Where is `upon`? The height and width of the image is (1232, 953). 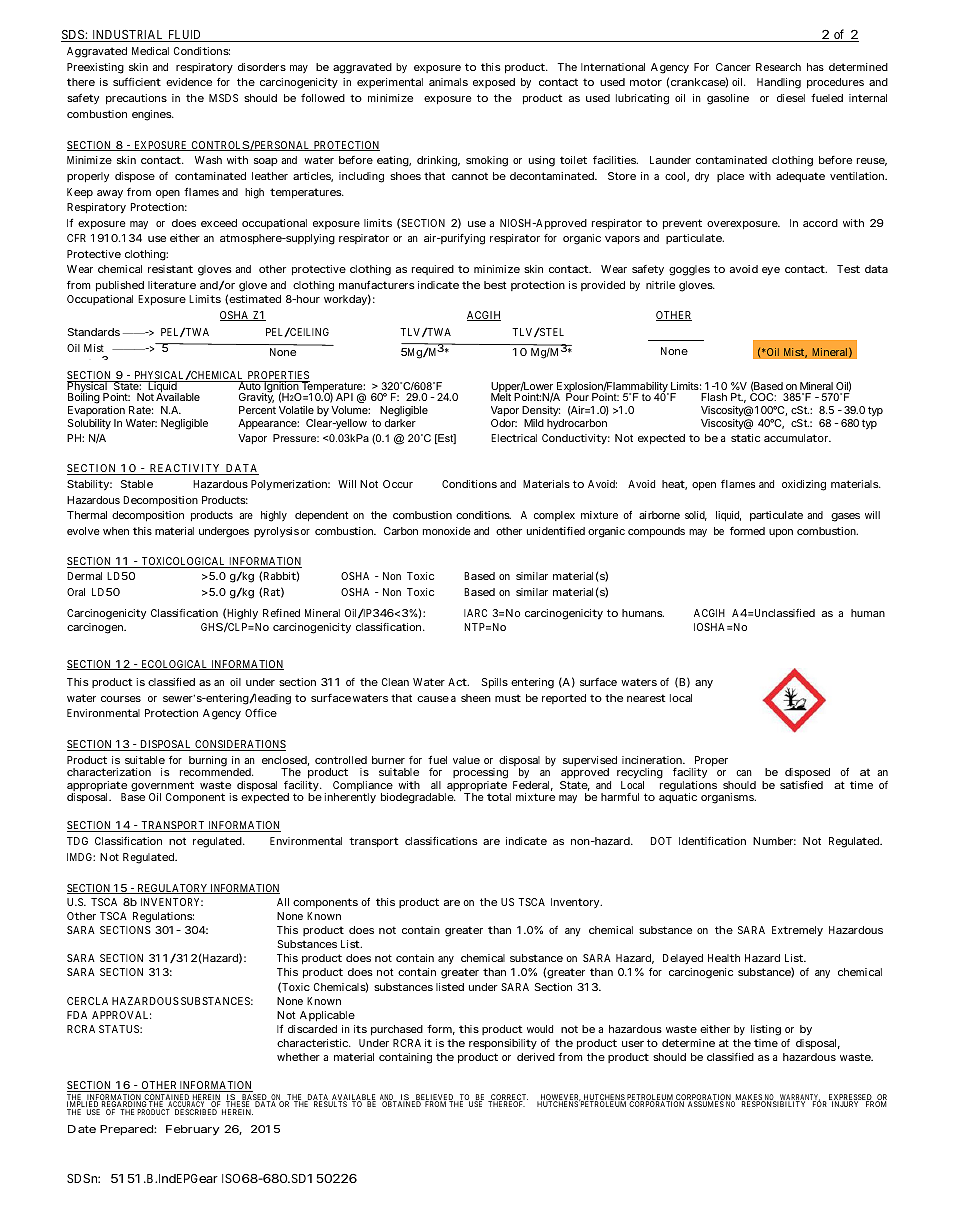
upon is located at coordinates (781, 533).
